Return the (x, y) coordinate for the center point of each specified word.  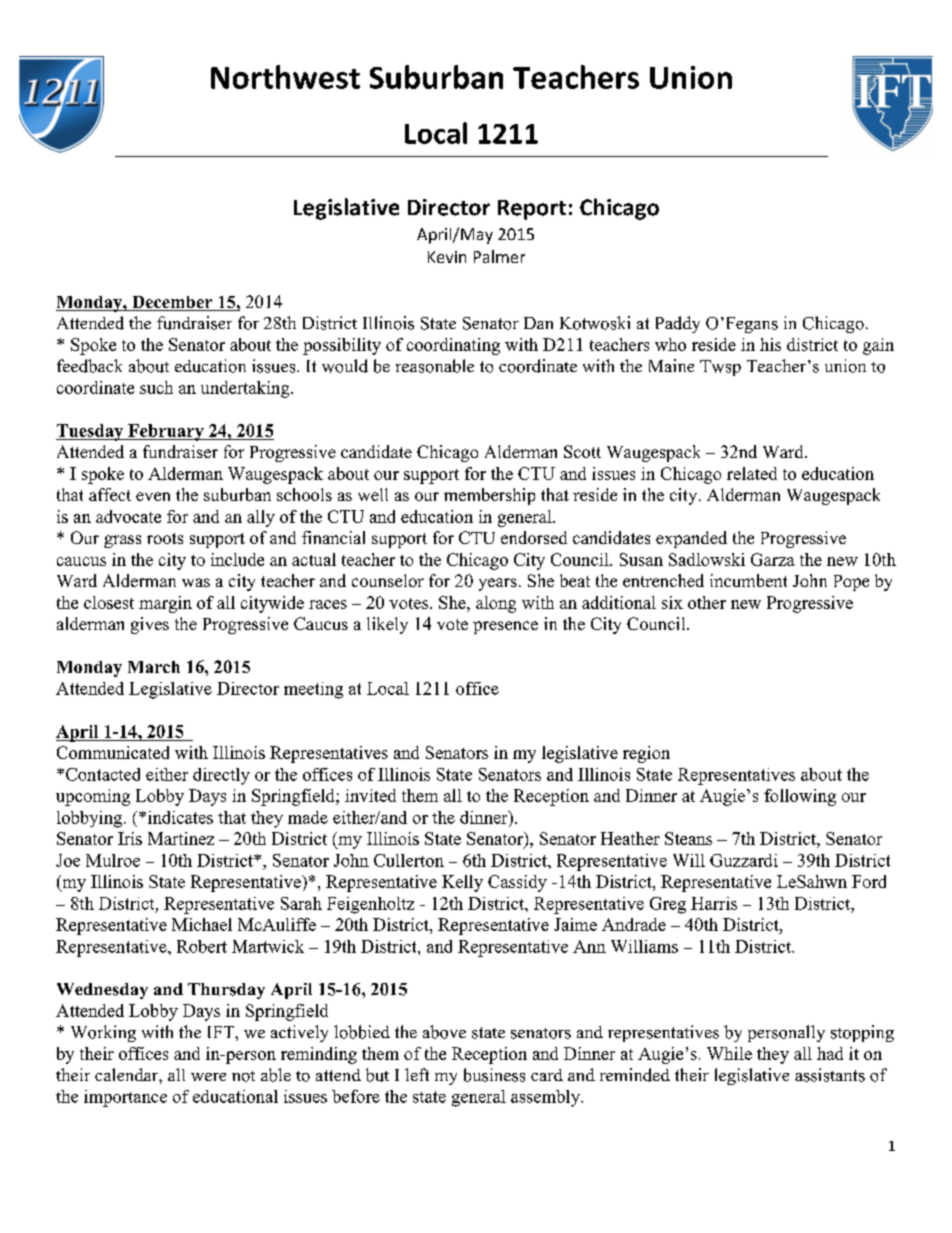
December (172, 303)
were (208, 1077)
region (646, 754)
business (494, 1075)
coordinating (453, 346)
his (770, 344)
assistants (830, 1075)
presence (505, 627)
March (154, 667)
